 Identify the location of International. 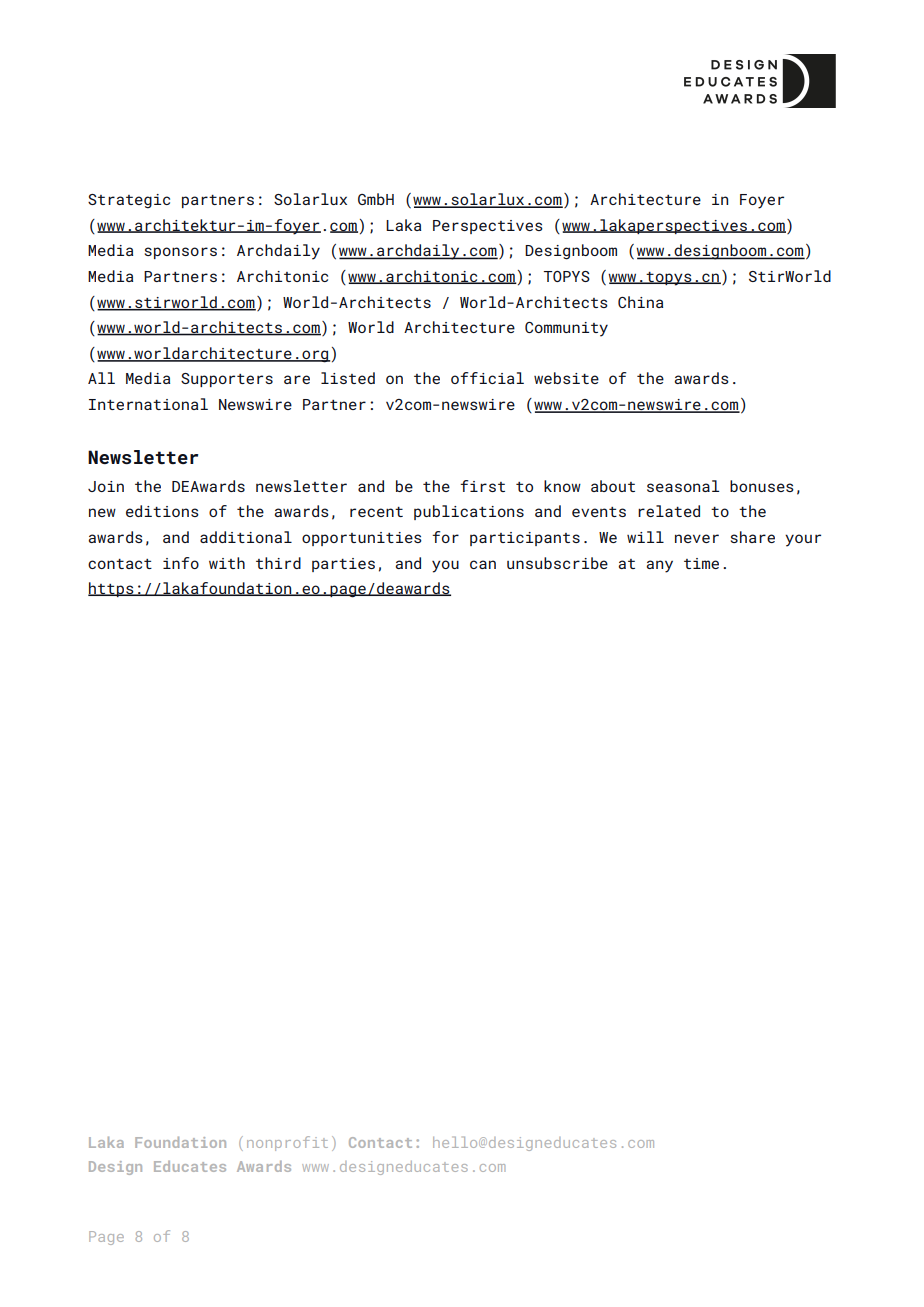
(148, 404).
